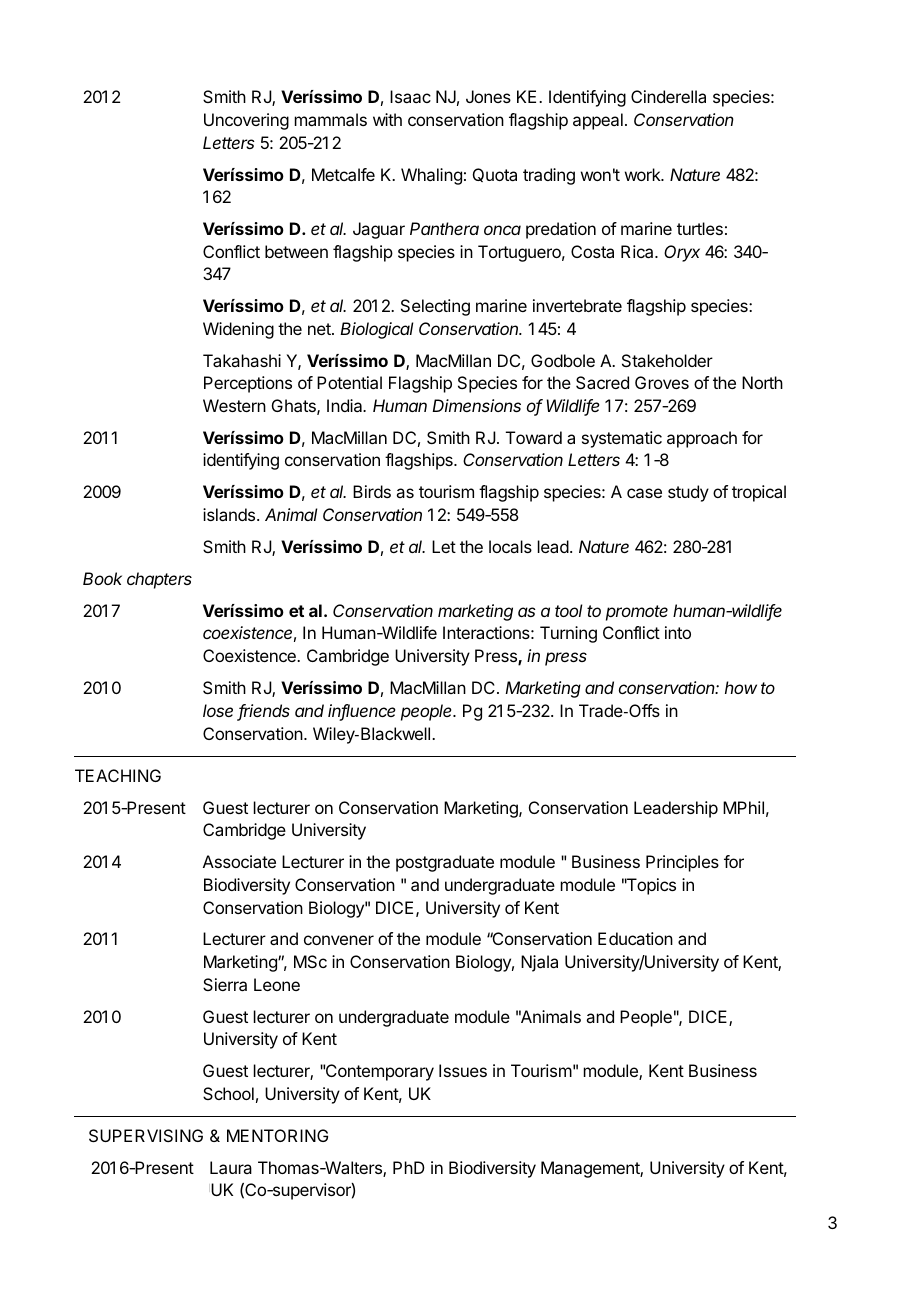 This page has height=1308, width=924. Describe the element at coordinates (445, 863) in the page. I see `postgraduate` at that location.
